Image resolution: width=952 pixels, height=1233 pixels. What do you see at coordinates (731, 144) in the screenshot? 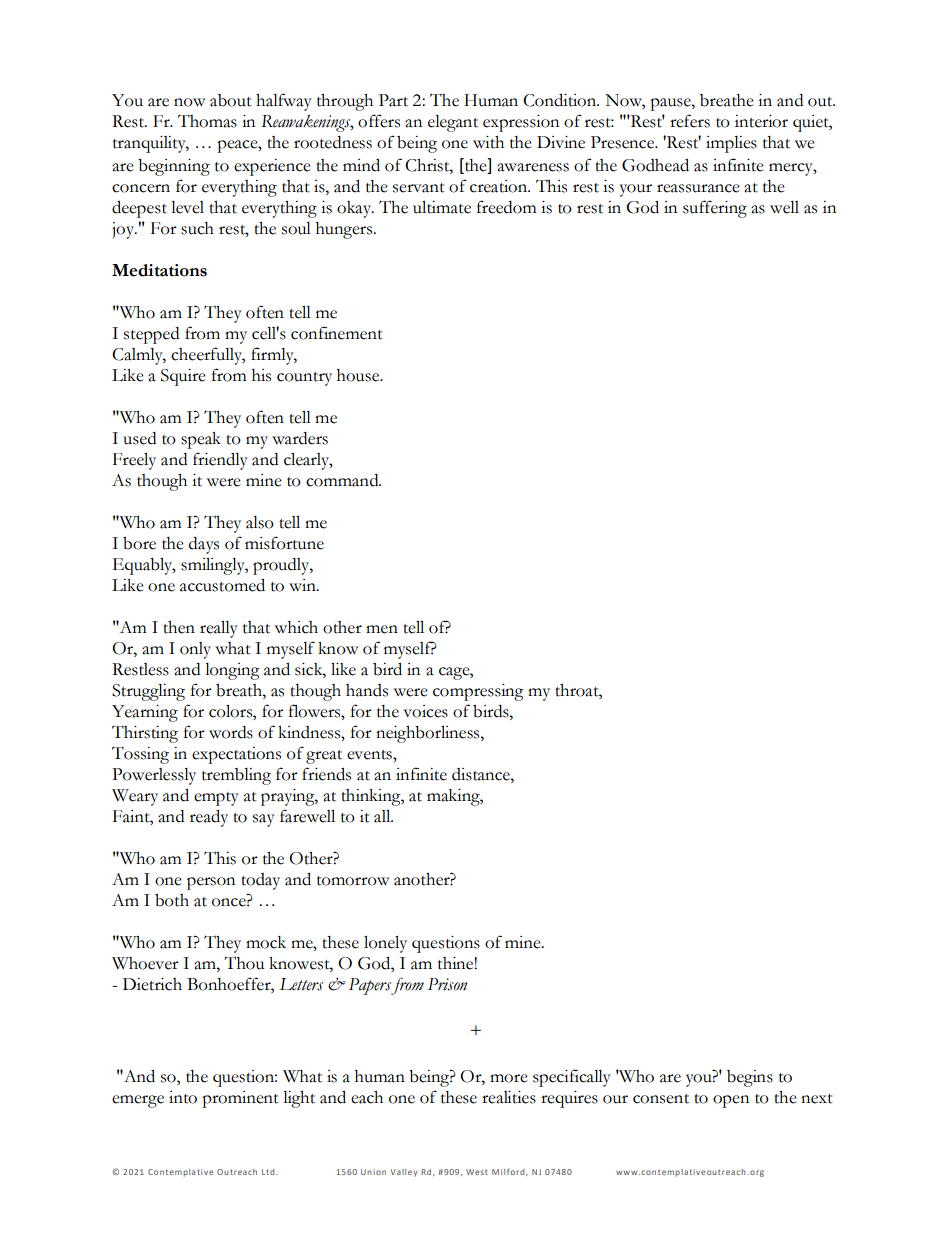
I see `implies` at bounding box center [731, 144].
